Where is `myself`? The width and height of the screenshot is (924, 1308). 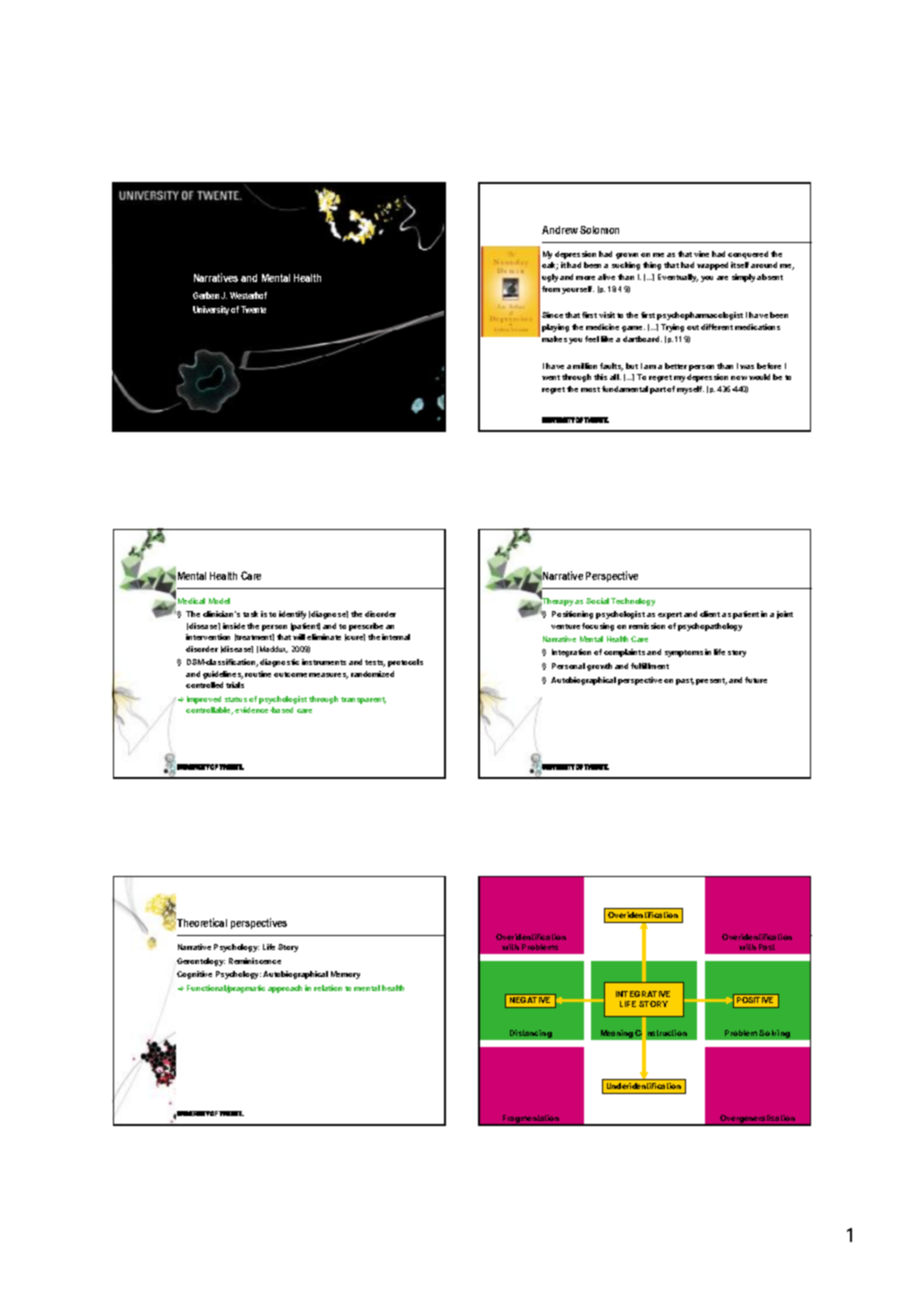
myself is located at coordinates (690, 390).
